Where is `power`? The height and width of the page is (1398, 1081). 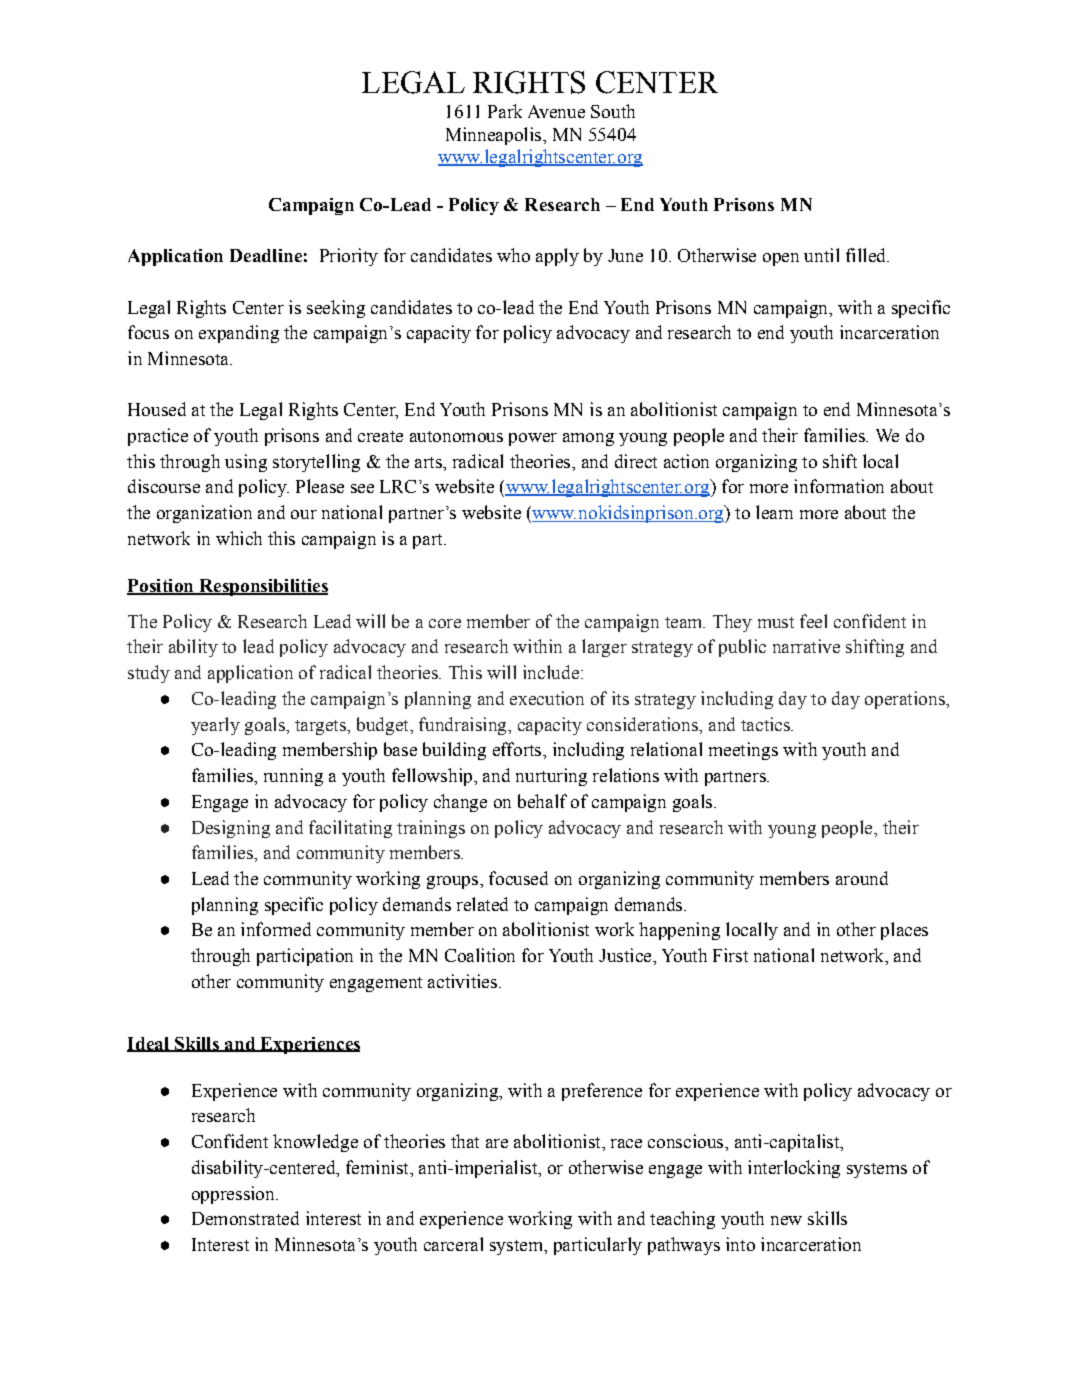 power is located at coordinates (533, 439).
